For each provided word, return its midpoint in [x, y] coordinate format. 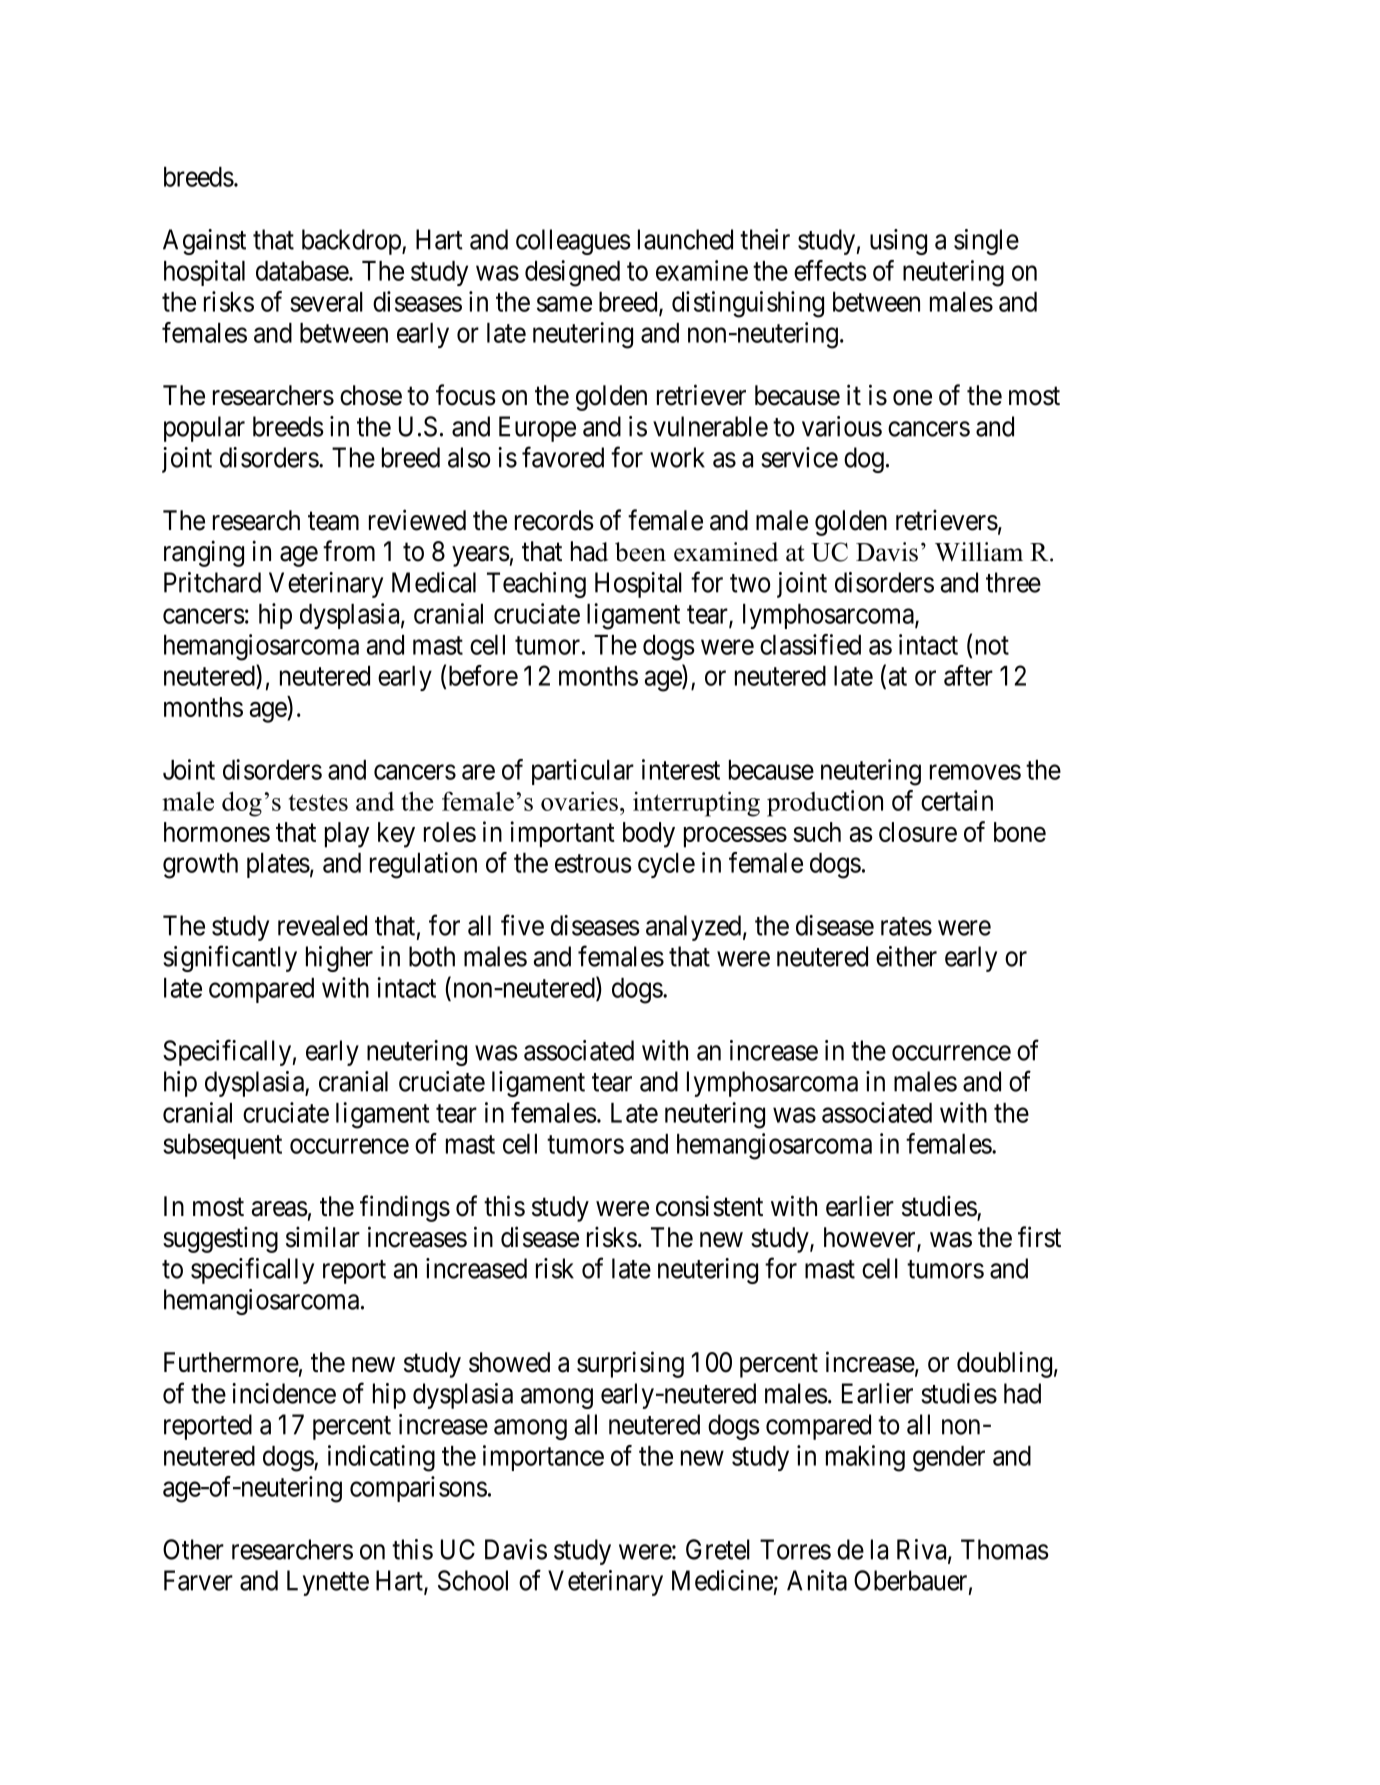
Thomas [1005, 1549]
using [898, 242]
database [303, 271]
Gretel [718, 1549]
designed [572, 273]
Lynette [328, 1583]
